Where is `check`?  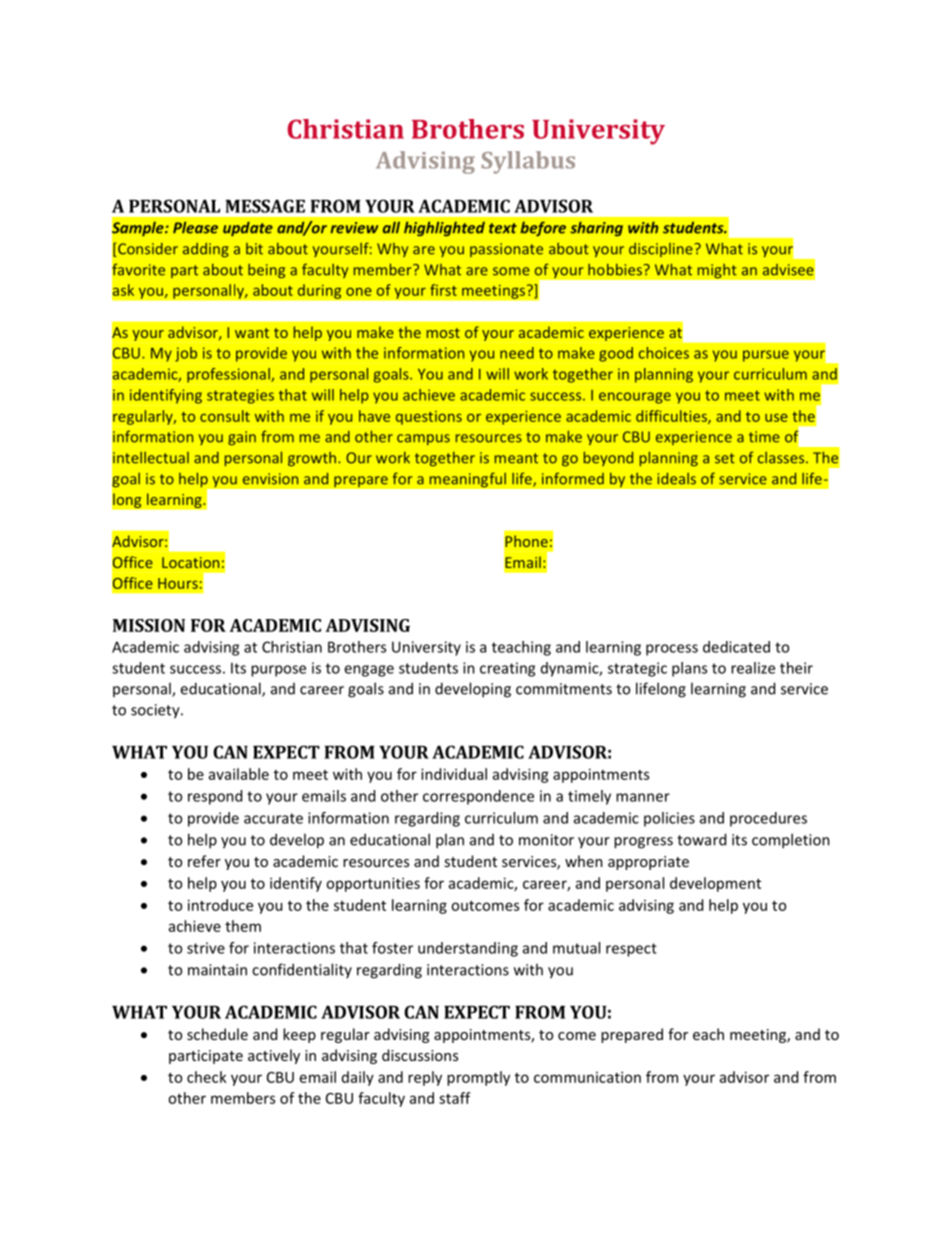
check is located at coordinates (207, 1077).
